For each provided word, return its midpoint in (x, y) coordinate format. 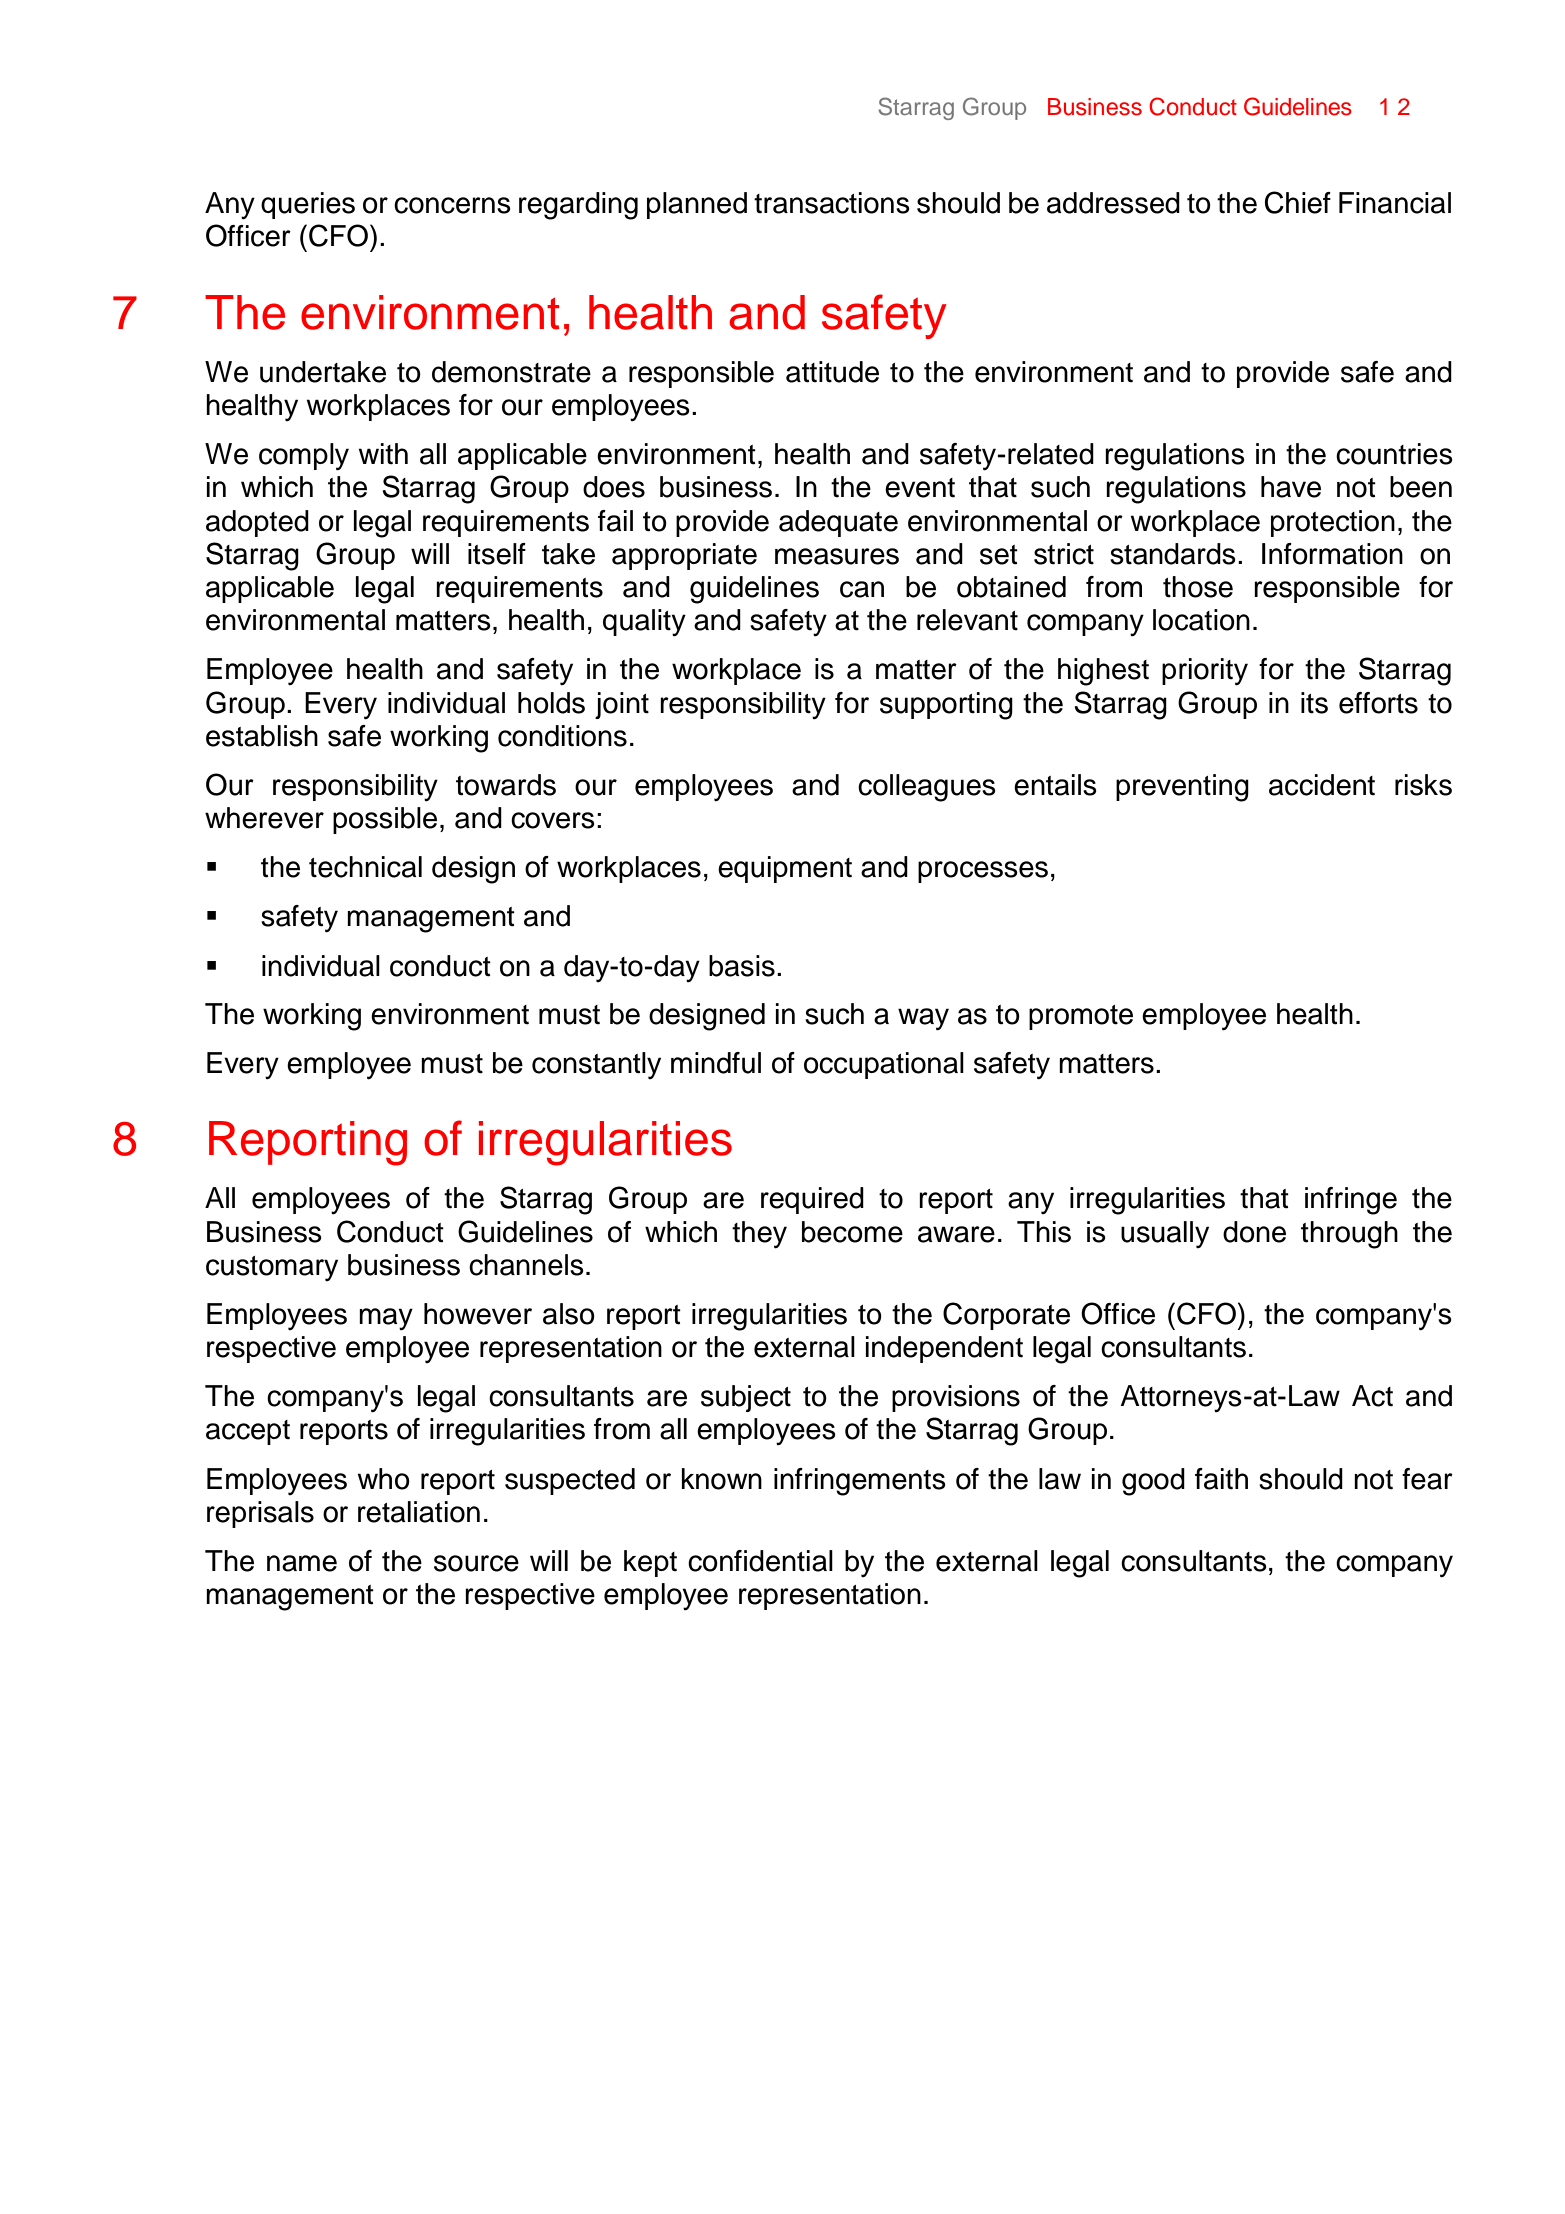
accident (1322, 785)
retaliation (419, 1512)
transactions (832, 203)
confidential (760, 1561)
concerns (452, 205)
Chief (1298, 202)
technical (365, 867)
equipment (785, 869)
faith (1221, 1479)
